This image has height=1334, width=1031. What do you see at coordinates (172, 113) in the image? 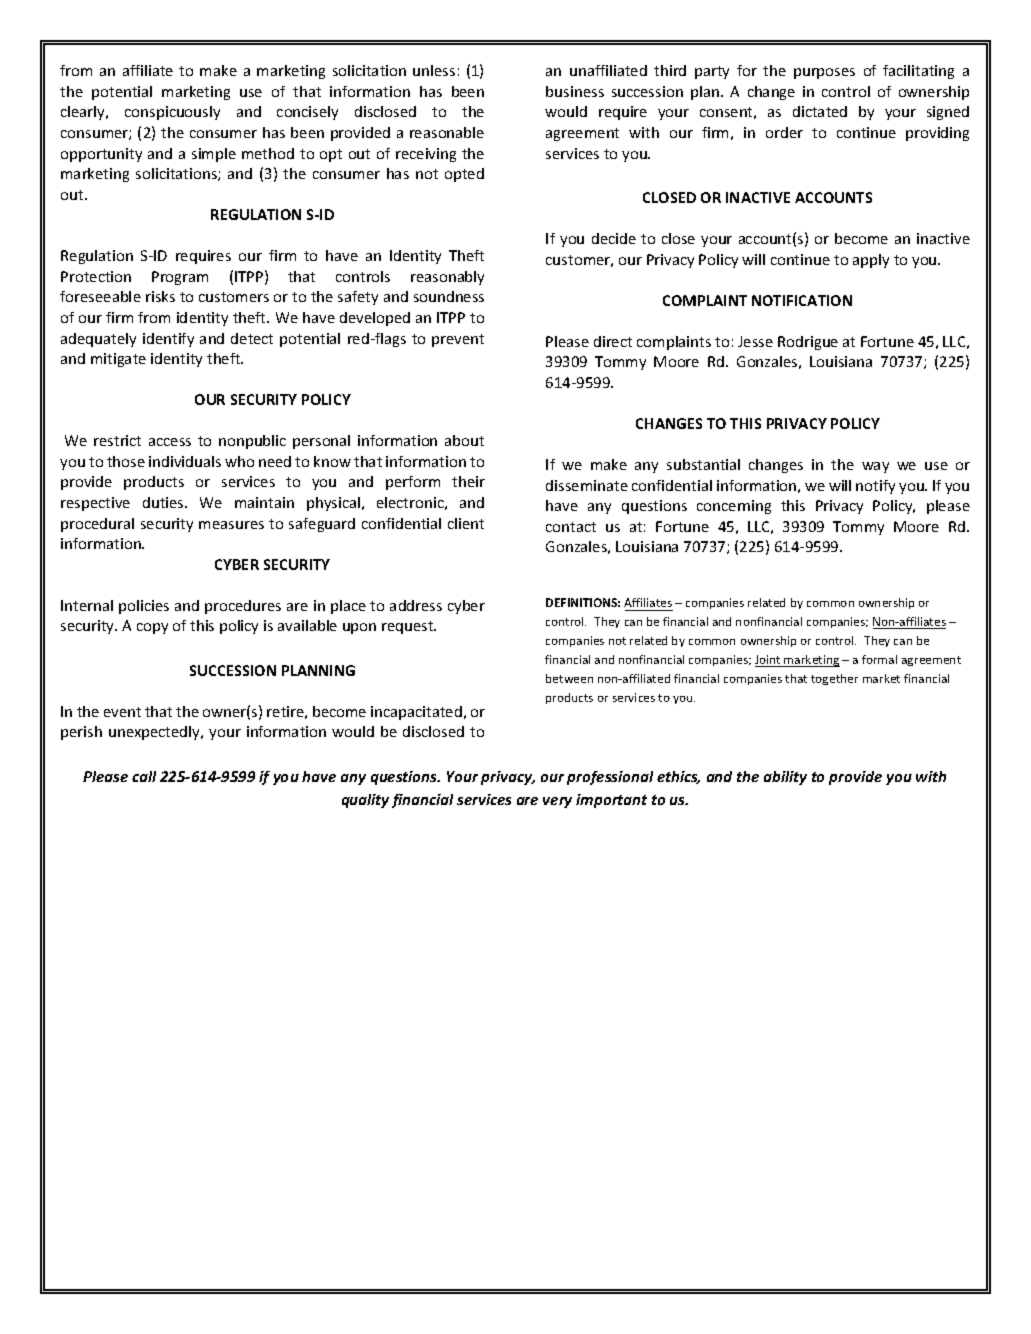
I see `conspicuously` at bounding box center [172, 113].
